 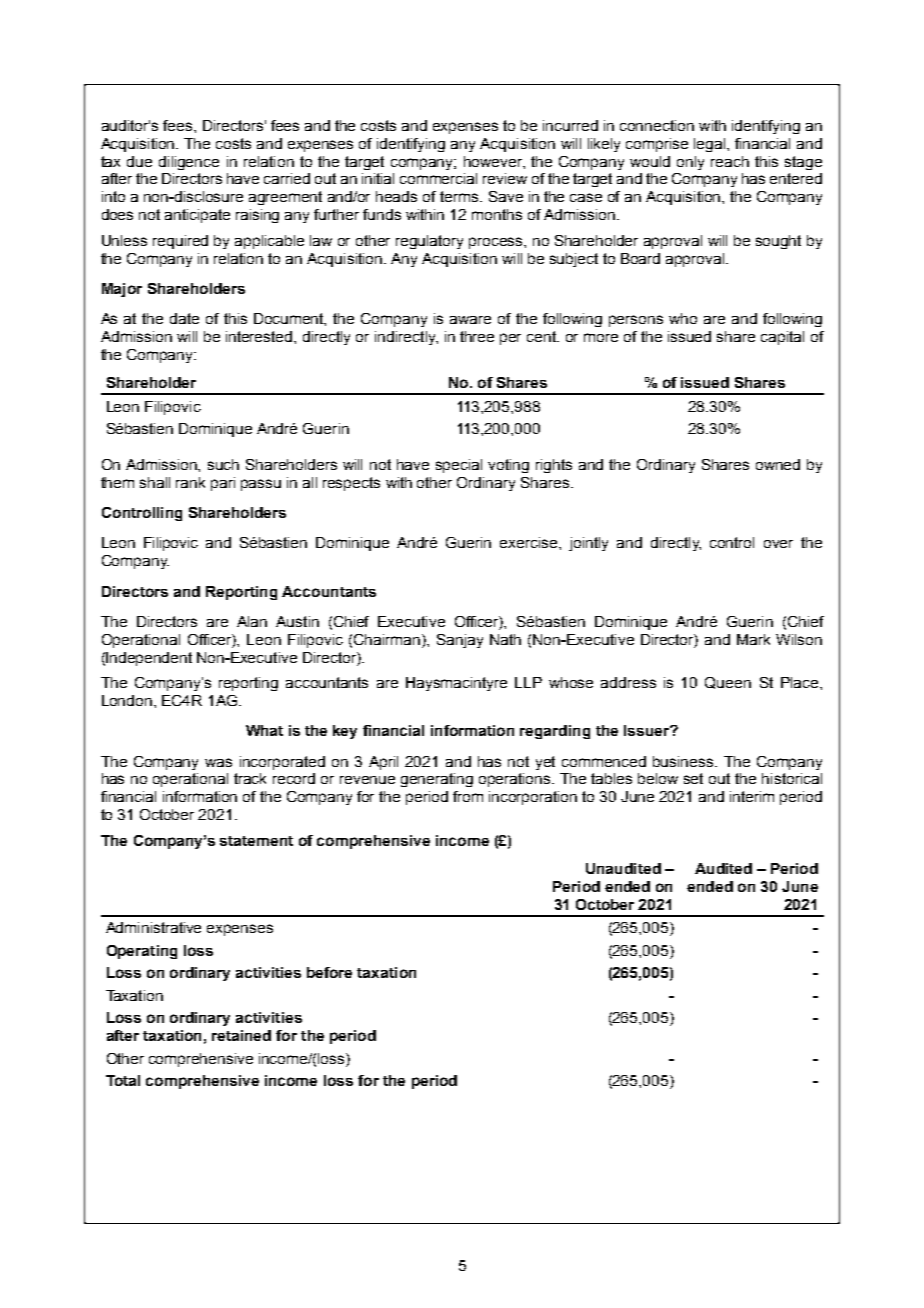 I want to click on retained, so click(x=241, y=1035).
